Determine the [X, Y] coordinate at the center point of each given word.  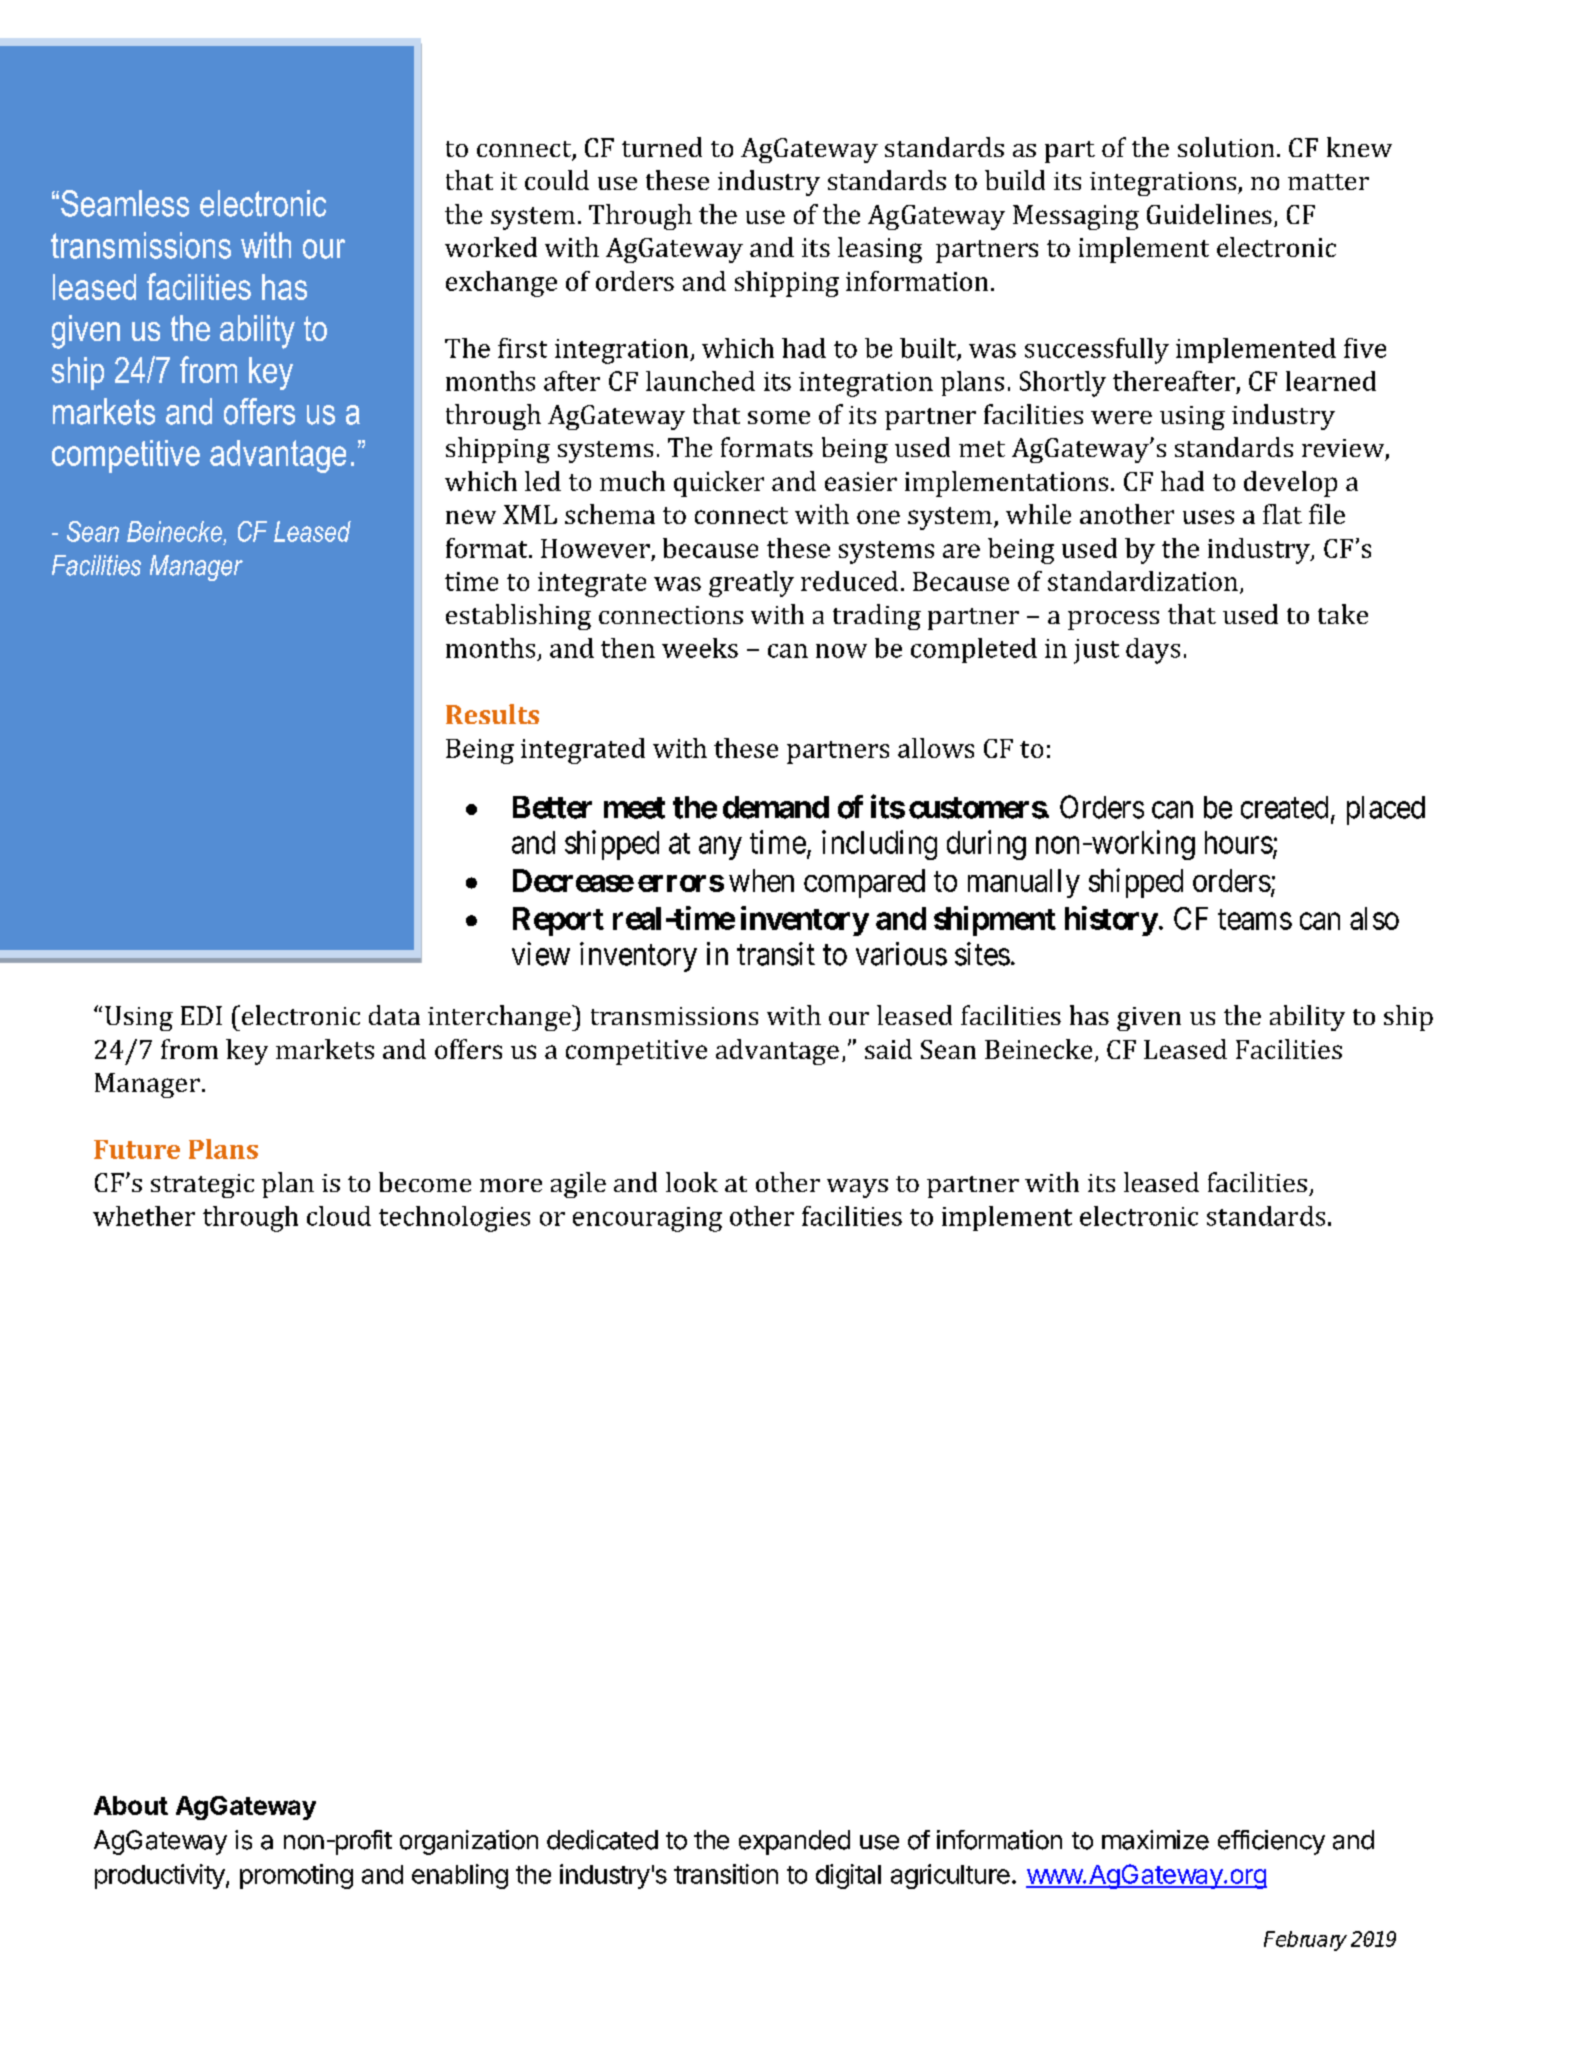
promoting [296, 1876]
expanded [794, 1842]
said [888, 1049]
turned [662, 147]
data [394, 1015]
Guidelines [1209, 214]
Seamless [125, 203]
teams [1255, 919]
